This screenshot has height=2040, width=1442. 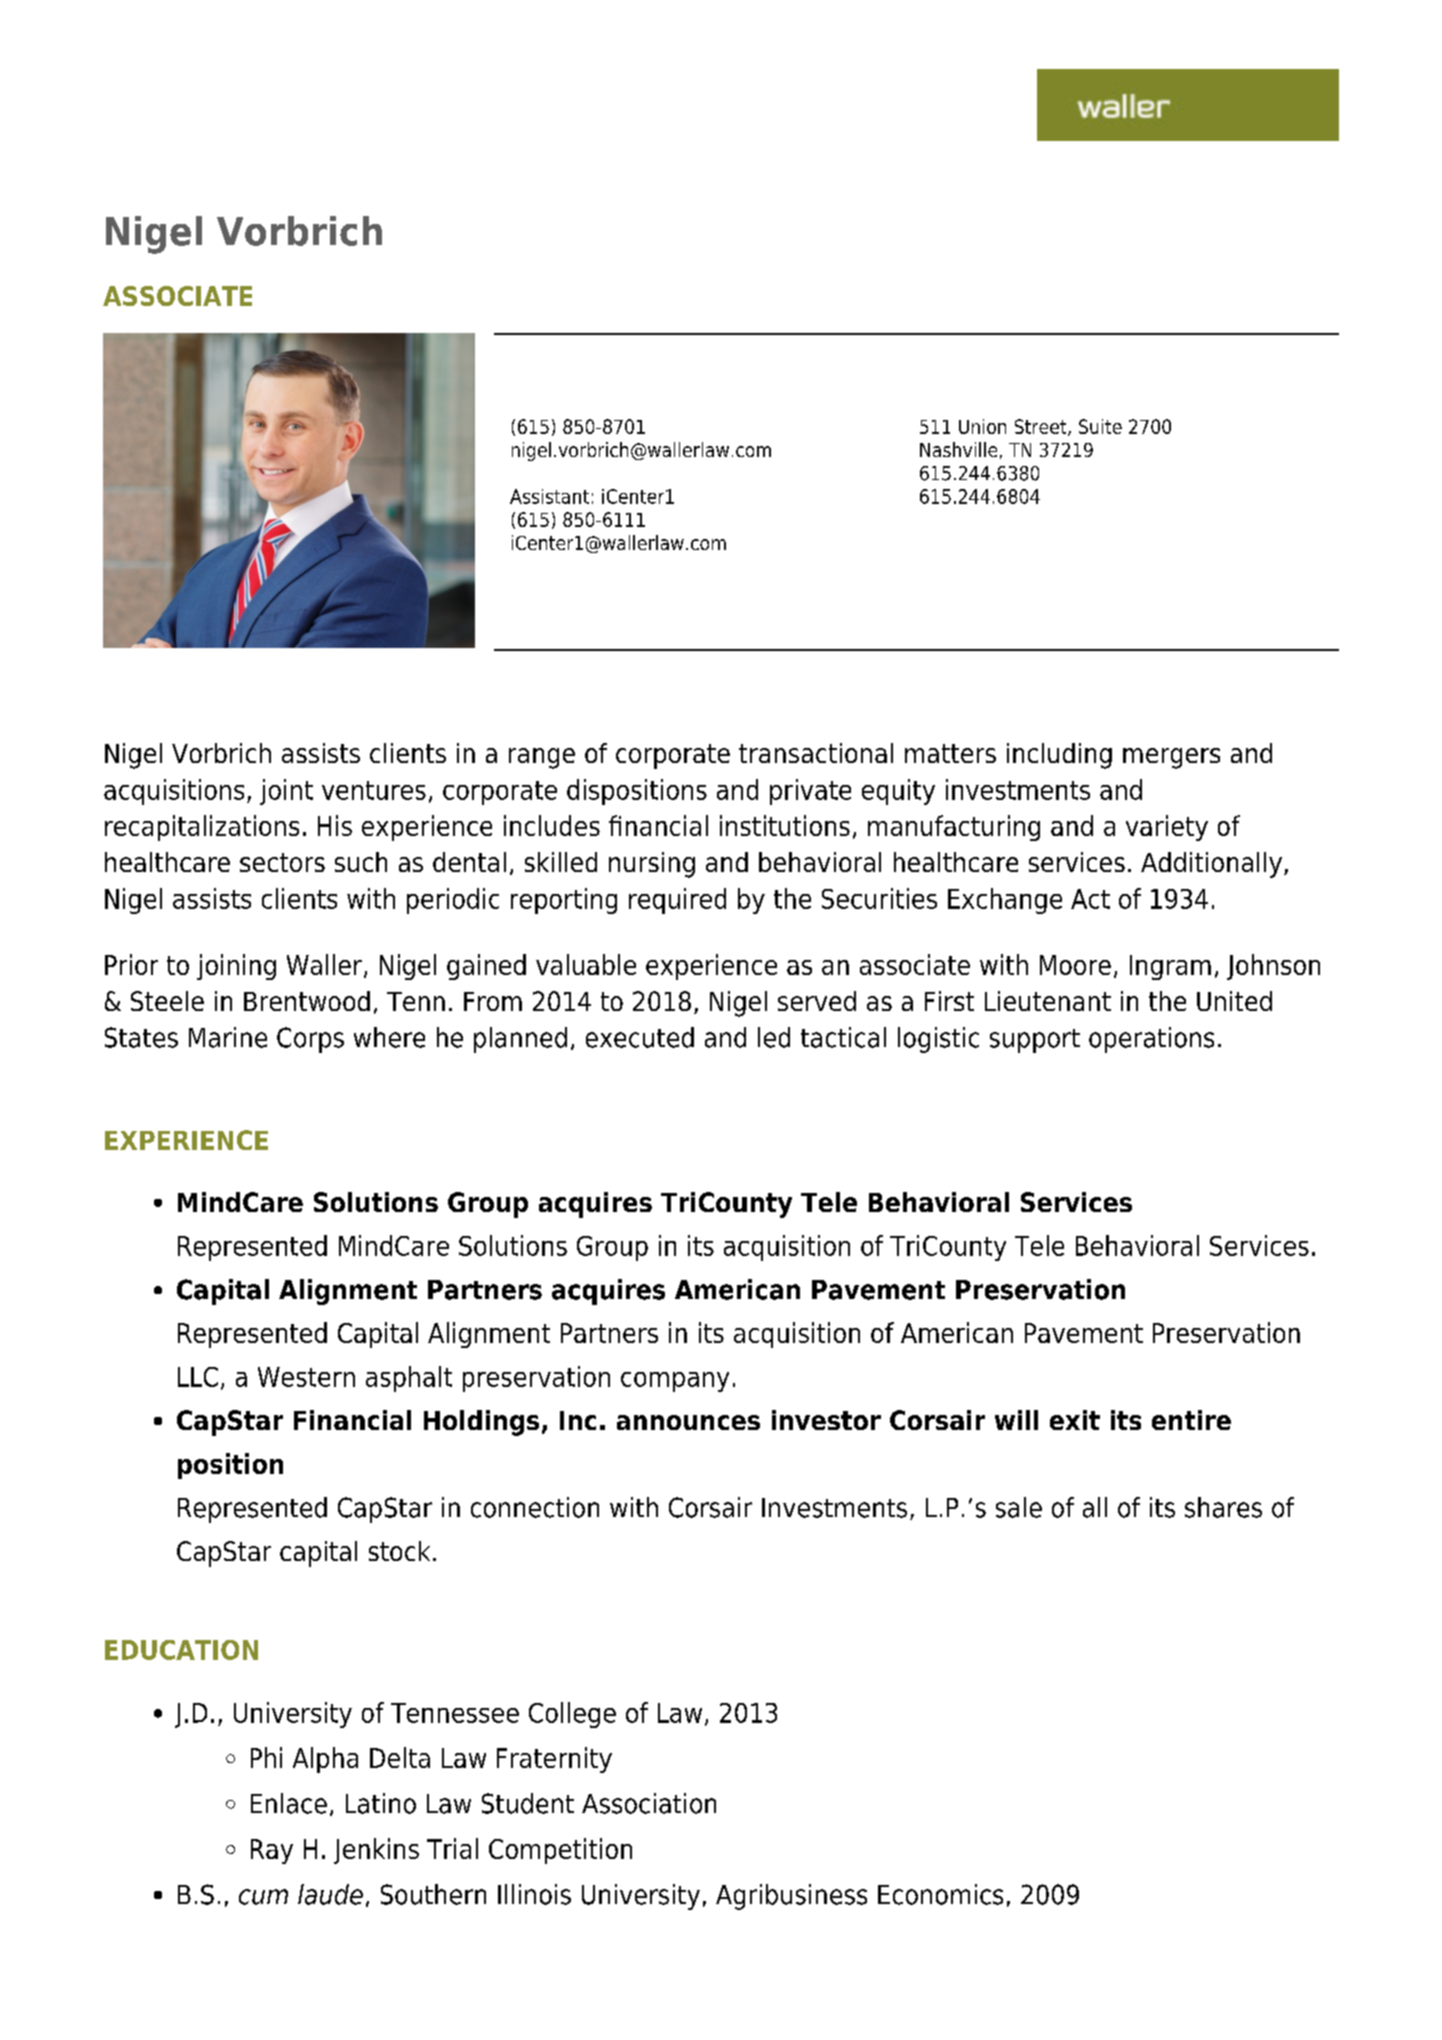 What do you see at coordinates (549, 496) in the screenshot?
I see `Assistant` at bounding box center [549, 496].
